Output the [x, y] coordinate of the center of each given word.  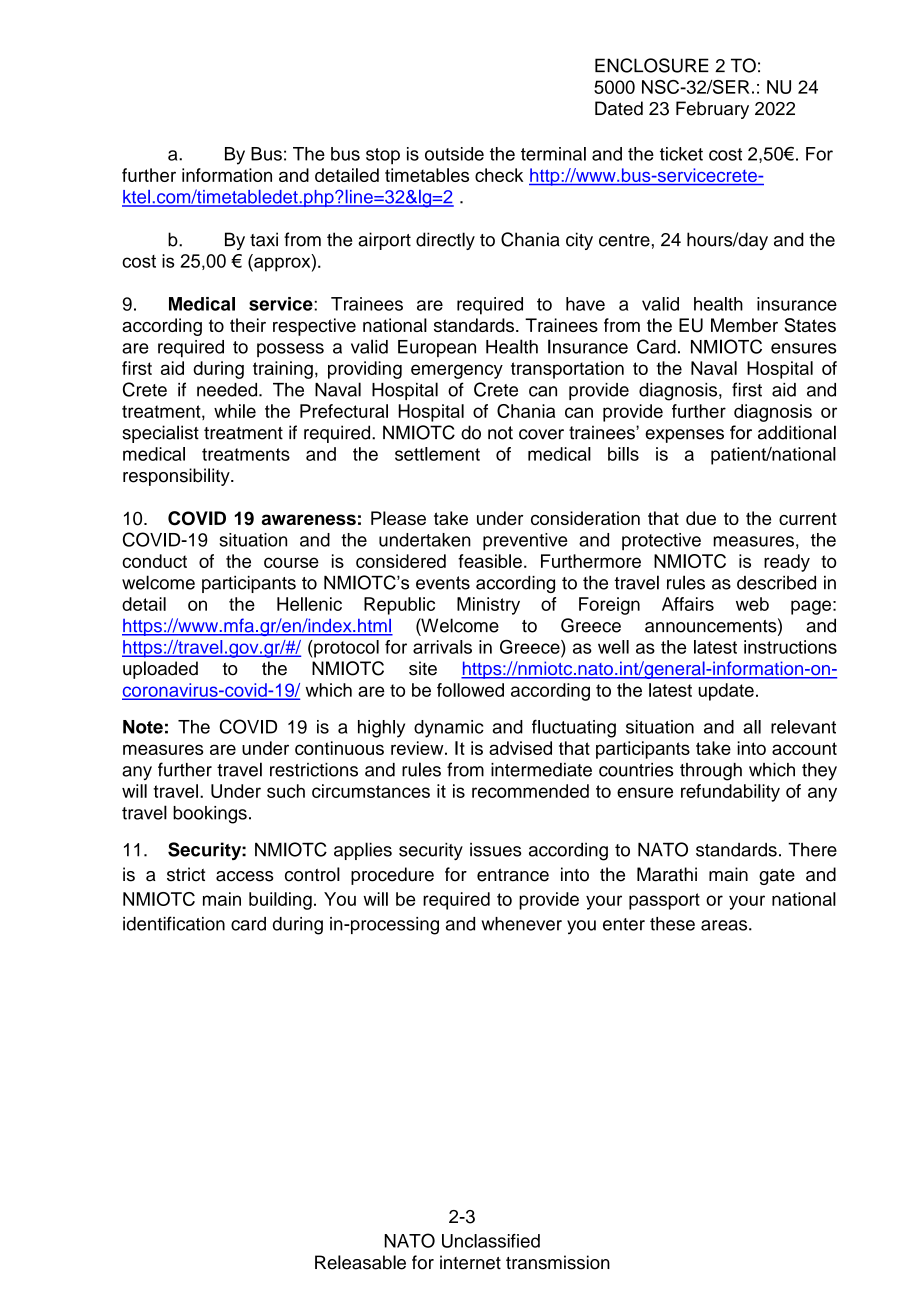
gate [777, 877]
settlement [437, 454]
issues [496, 850]
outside [454, 154]
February [712, 110]
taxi [264, 239]
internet [470, 1262]
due [701, 518]
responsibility [177, 477]
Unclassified [491, 1241]
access [245, 876]
